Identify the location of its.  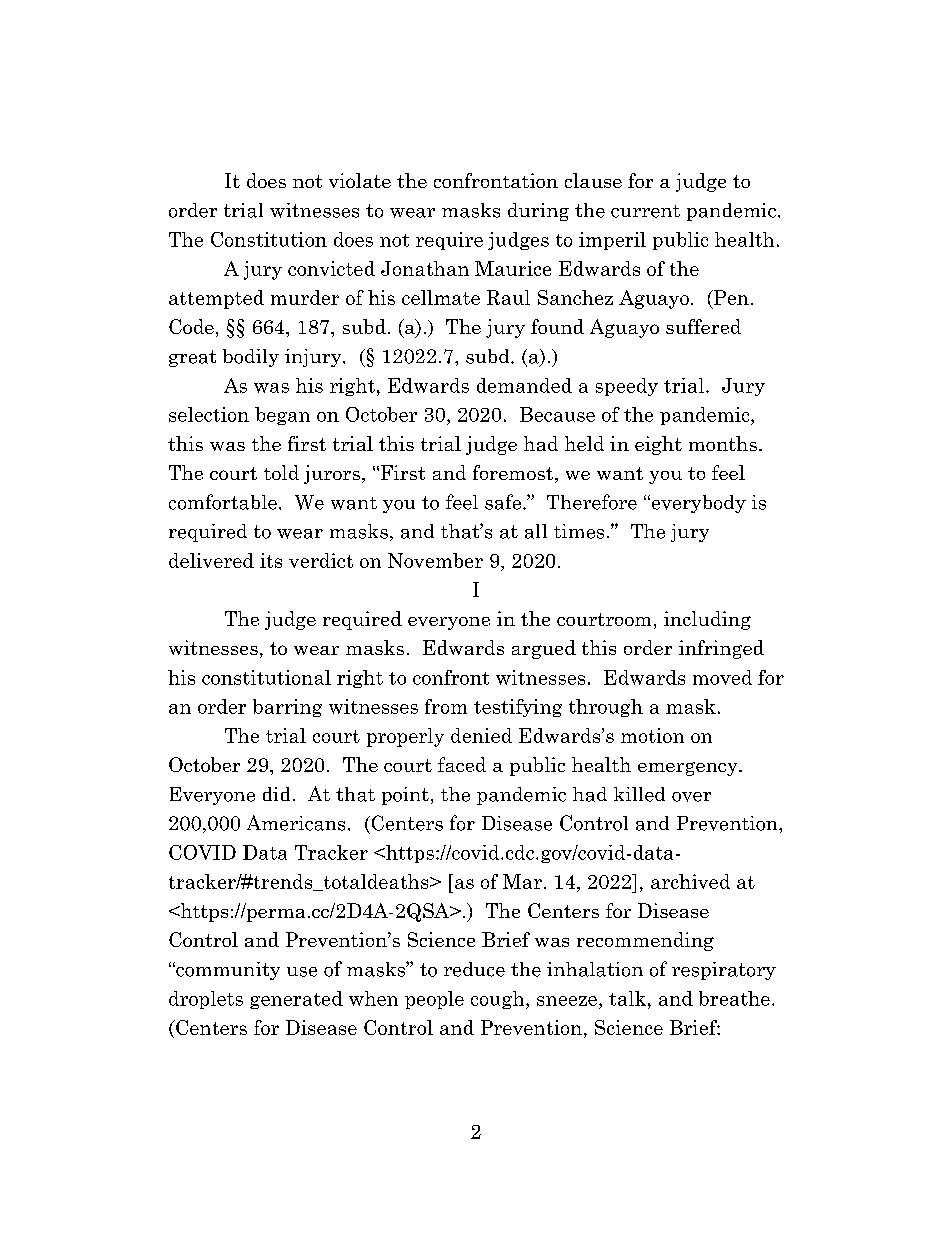
(271, 560).
